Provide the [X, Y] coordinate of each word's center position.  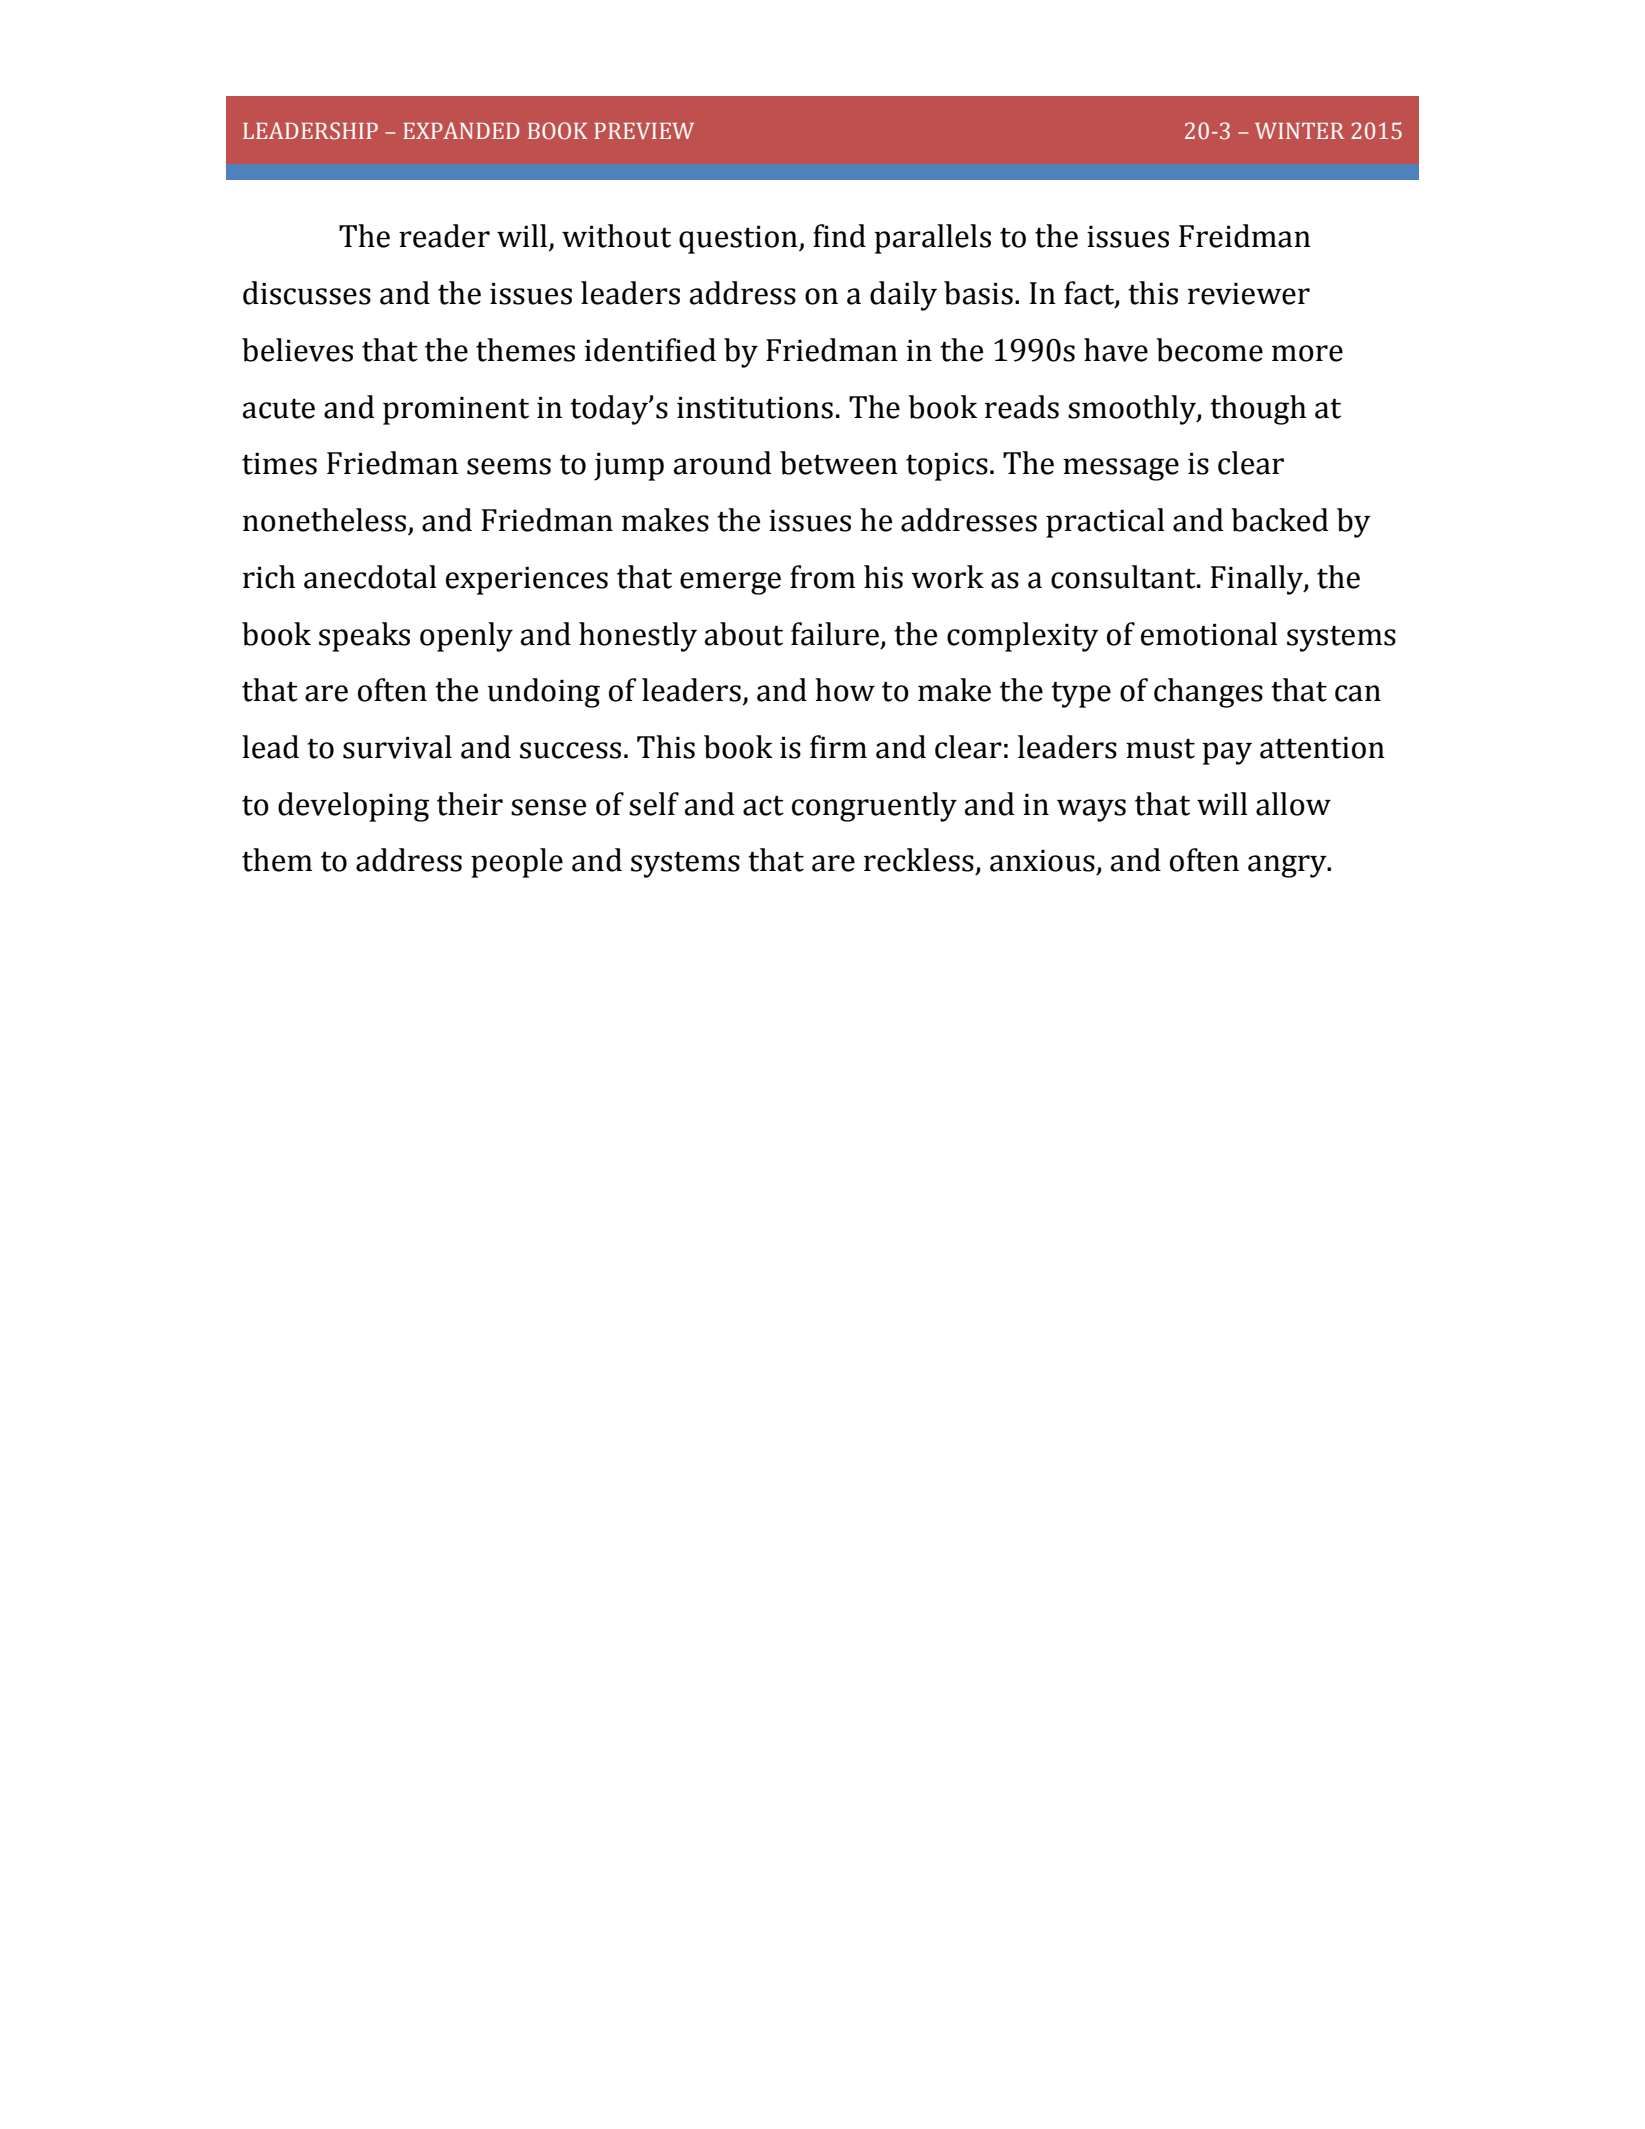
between [839, 463]
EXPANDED [461, 130]
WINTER [1299, 131]
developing [353, 807]
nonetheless [324, 520]
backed [1280, 520]
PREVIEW [644, 131]
